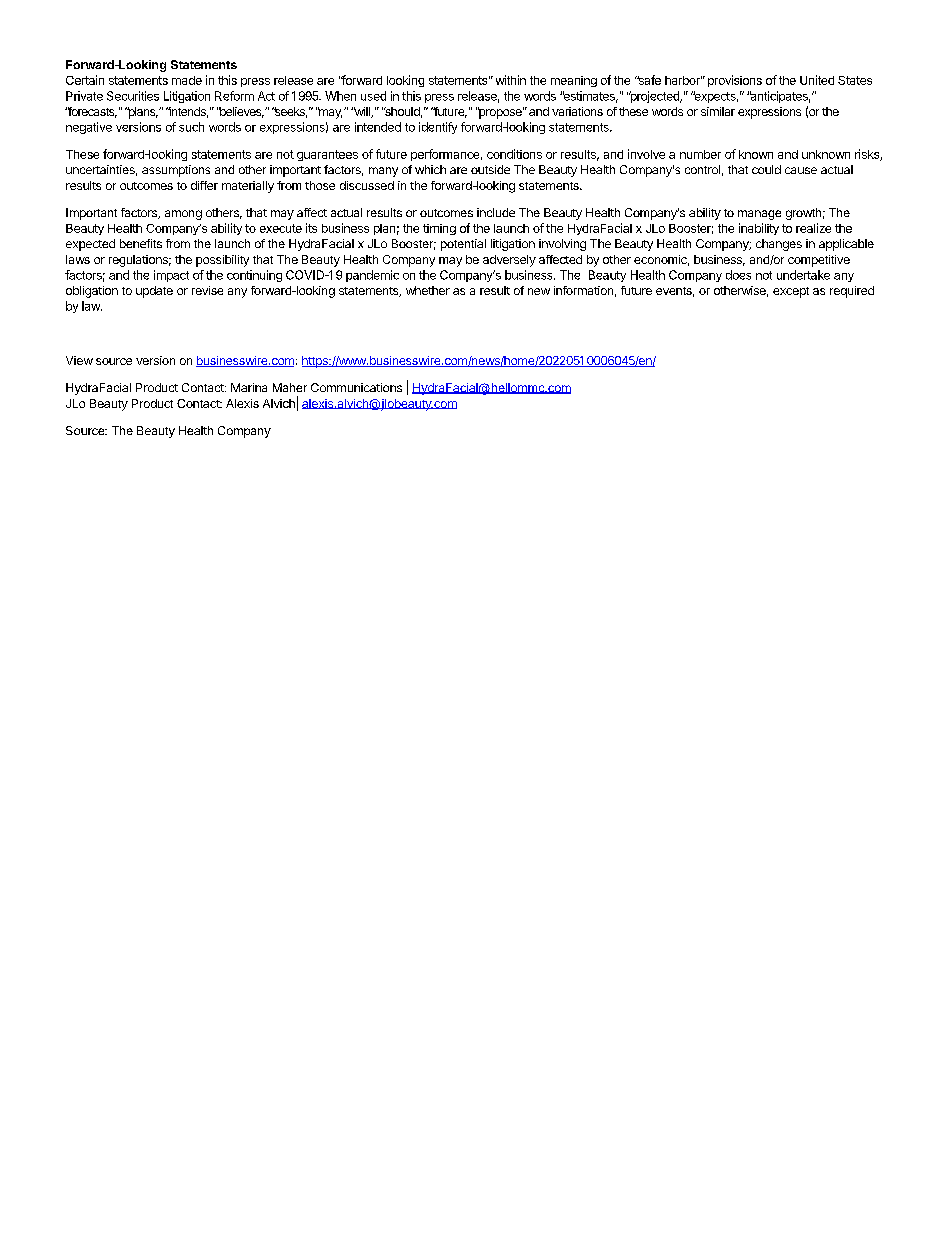  What do you see at coordinates (249, 387) in the screenshot?
I see `Marina` at bounding box center [249, 387].
